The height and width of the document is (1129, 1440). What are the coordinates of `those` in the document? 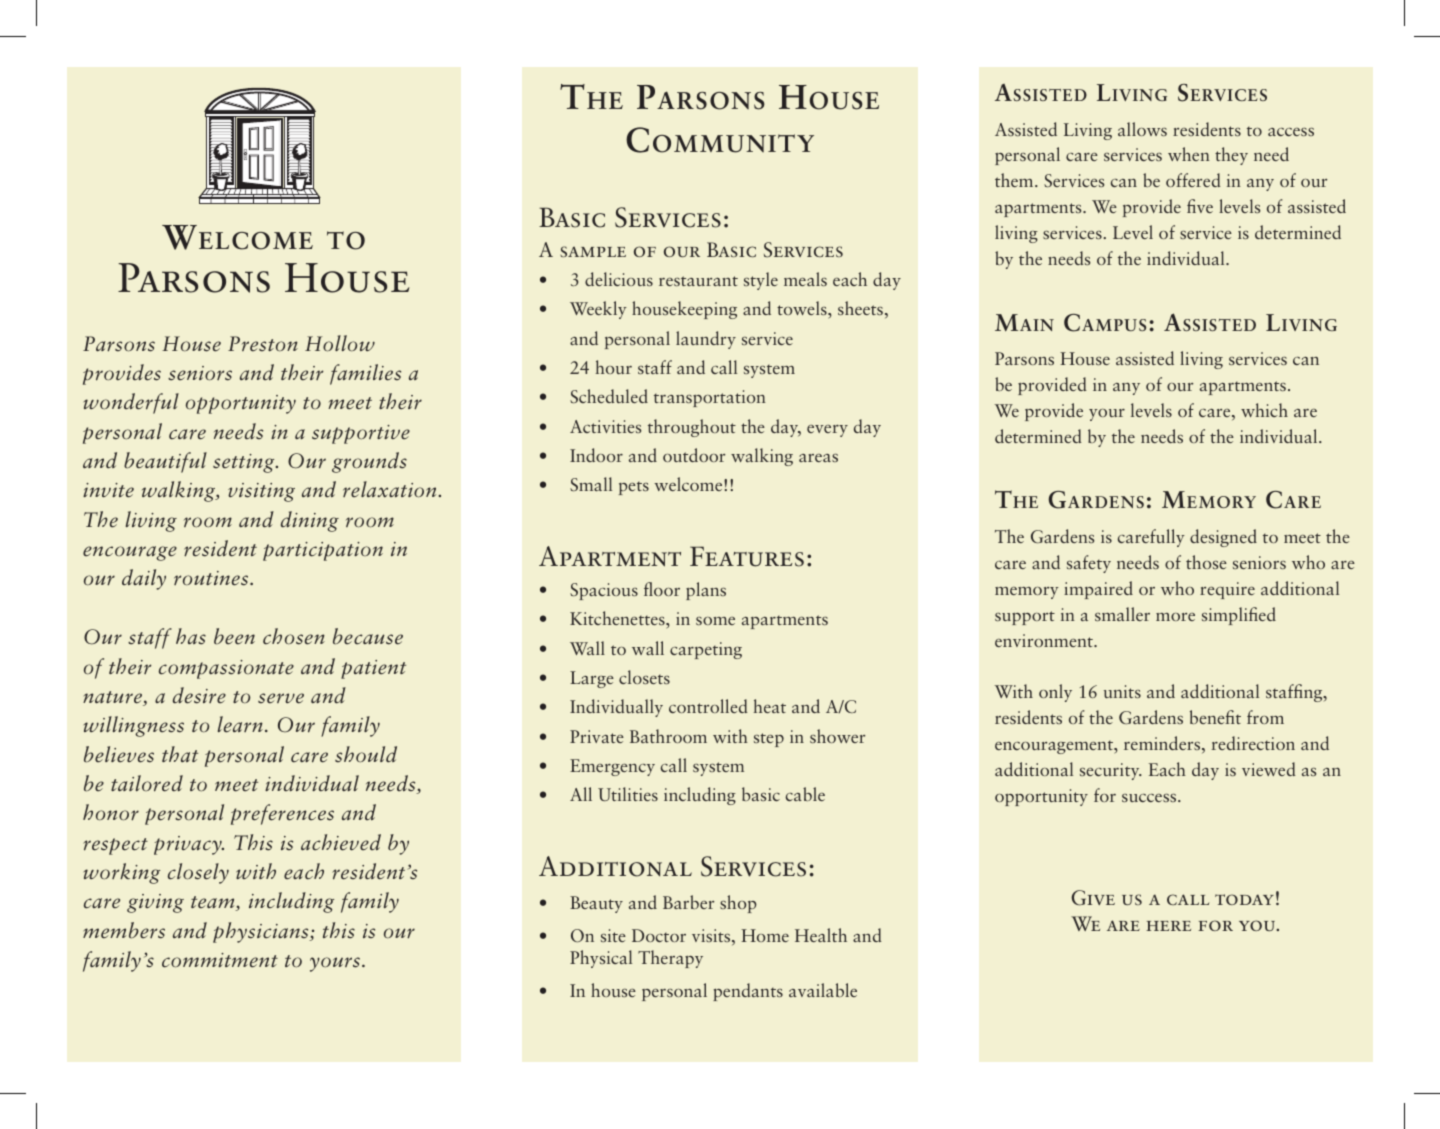 It's located at (1206, 562).
